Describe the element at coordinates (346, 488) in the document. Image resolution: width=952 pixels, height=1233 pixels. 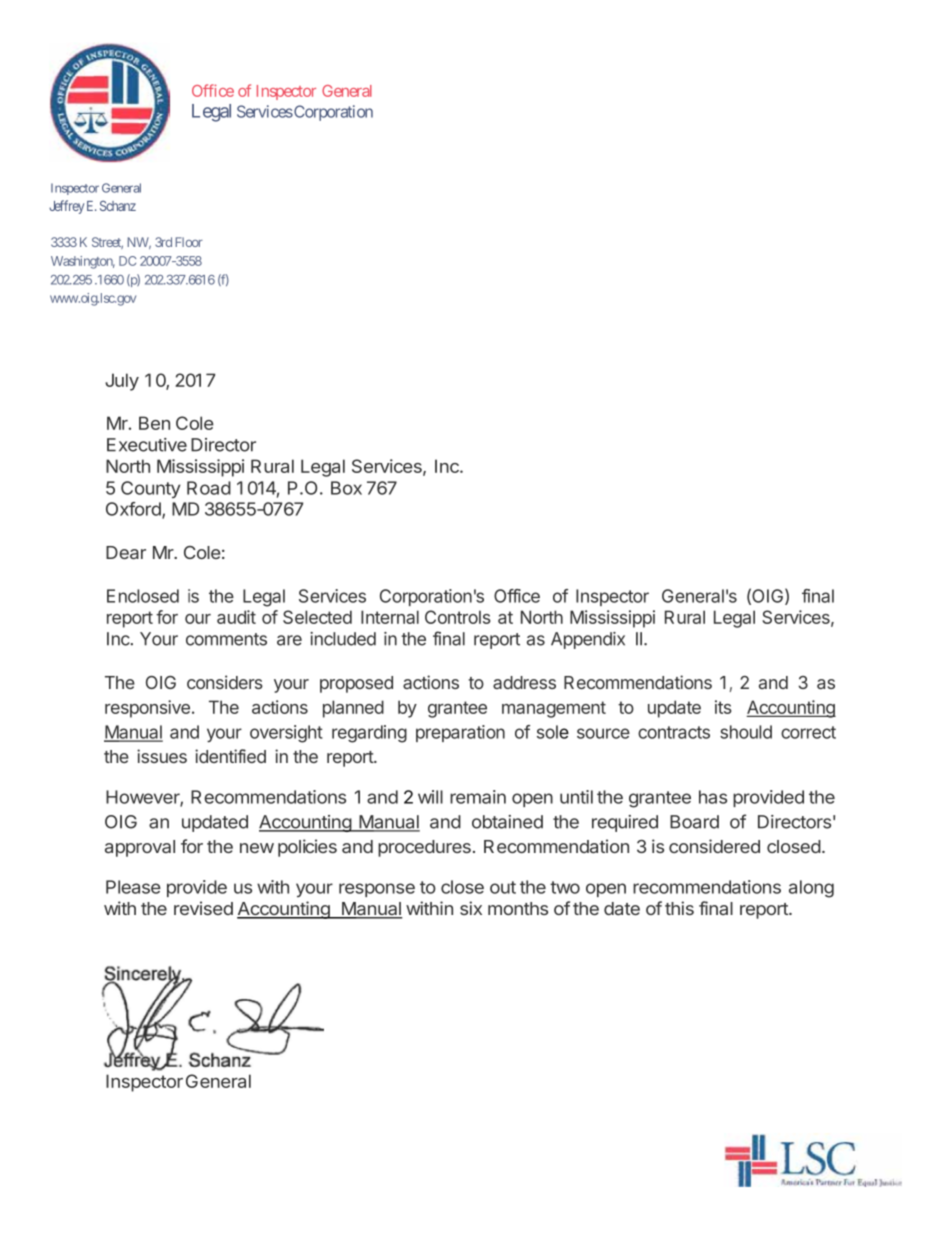
I see `Box` at that location.
